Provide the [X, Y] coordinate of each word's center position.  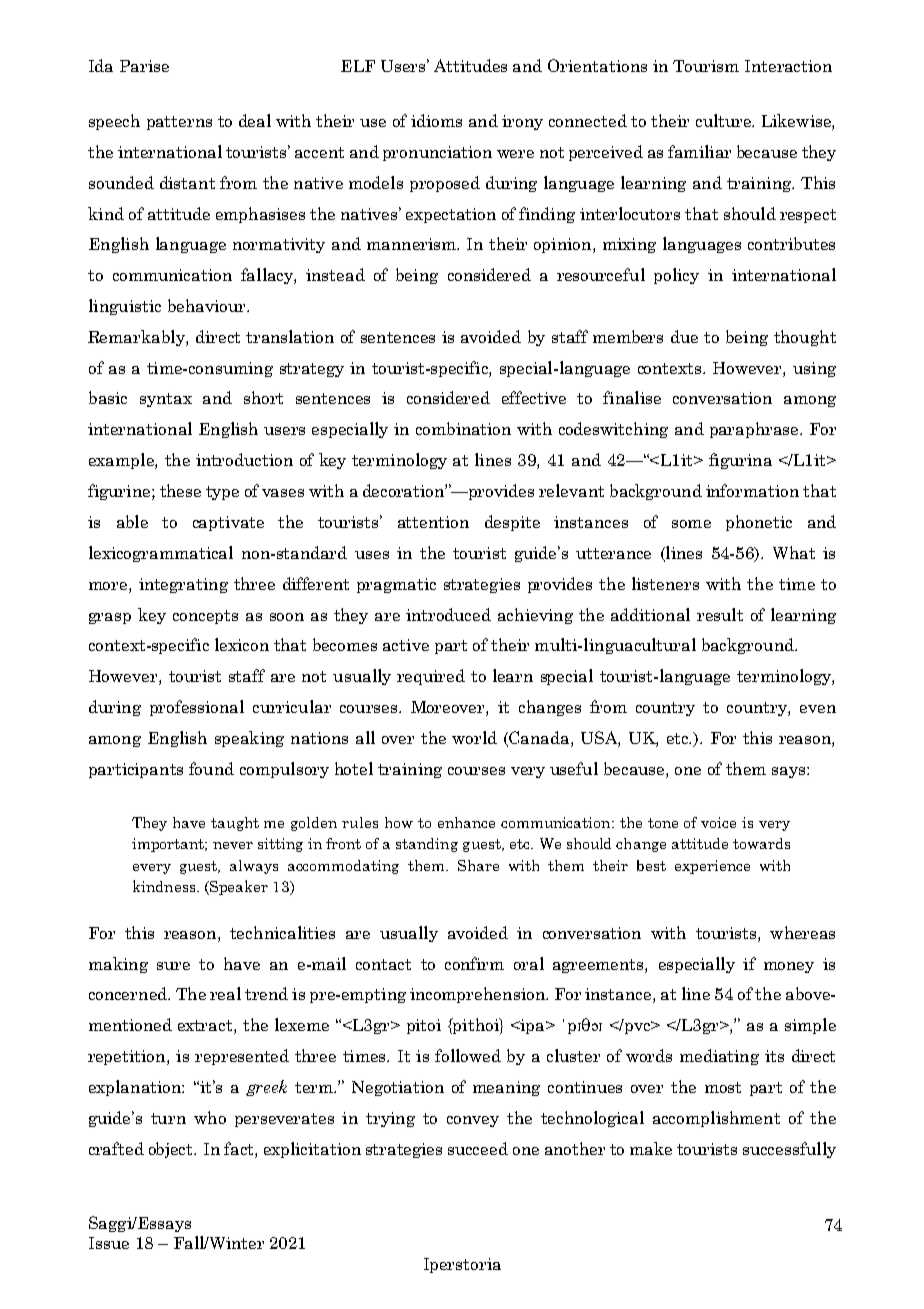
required [431, 677]
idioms [436, 120]
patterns [179, 123]
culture [724, 120]
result [720, 614]
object [172, 1150]
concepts [205, 617]
